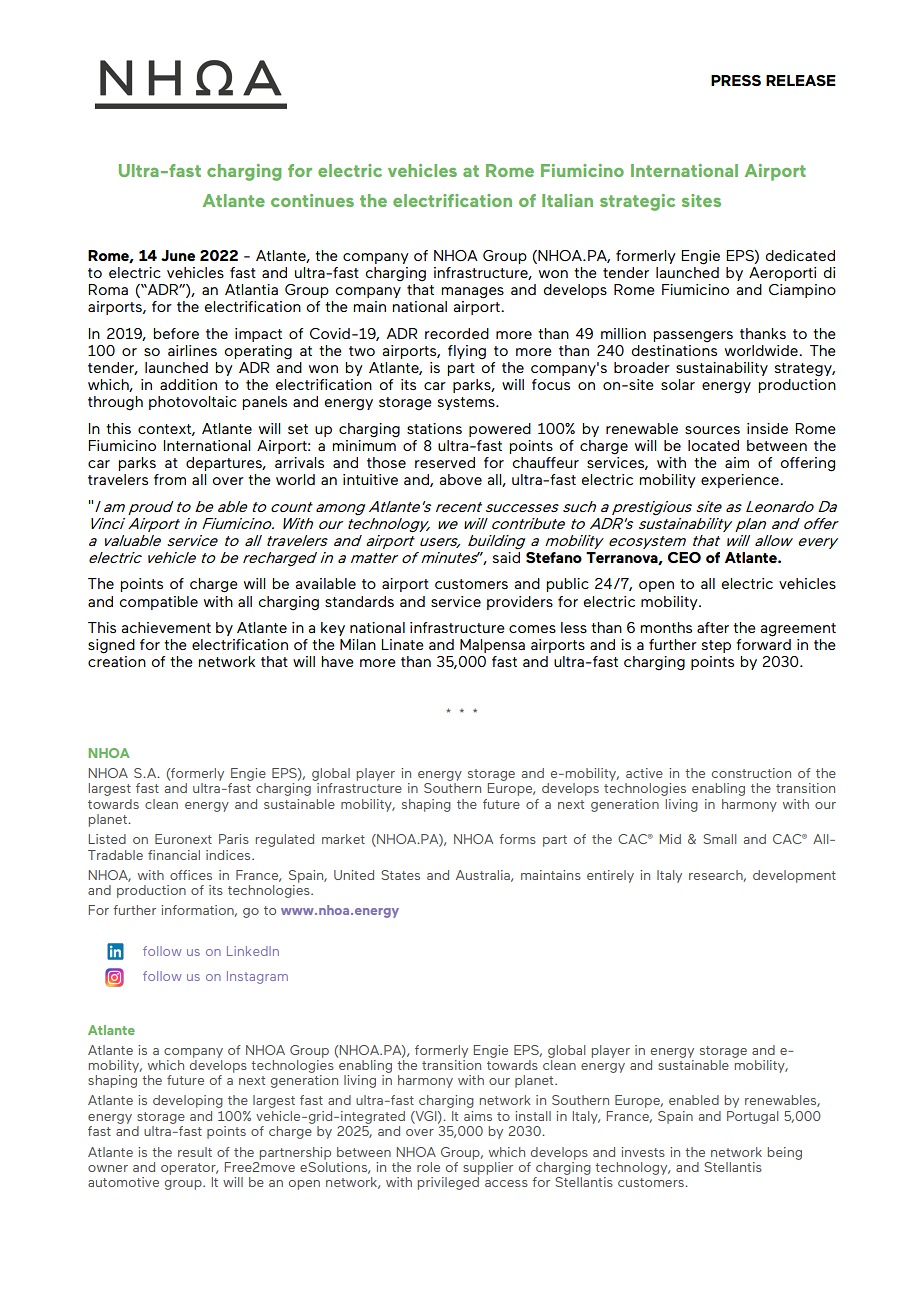  I want to click on from, so click(170, 479).
